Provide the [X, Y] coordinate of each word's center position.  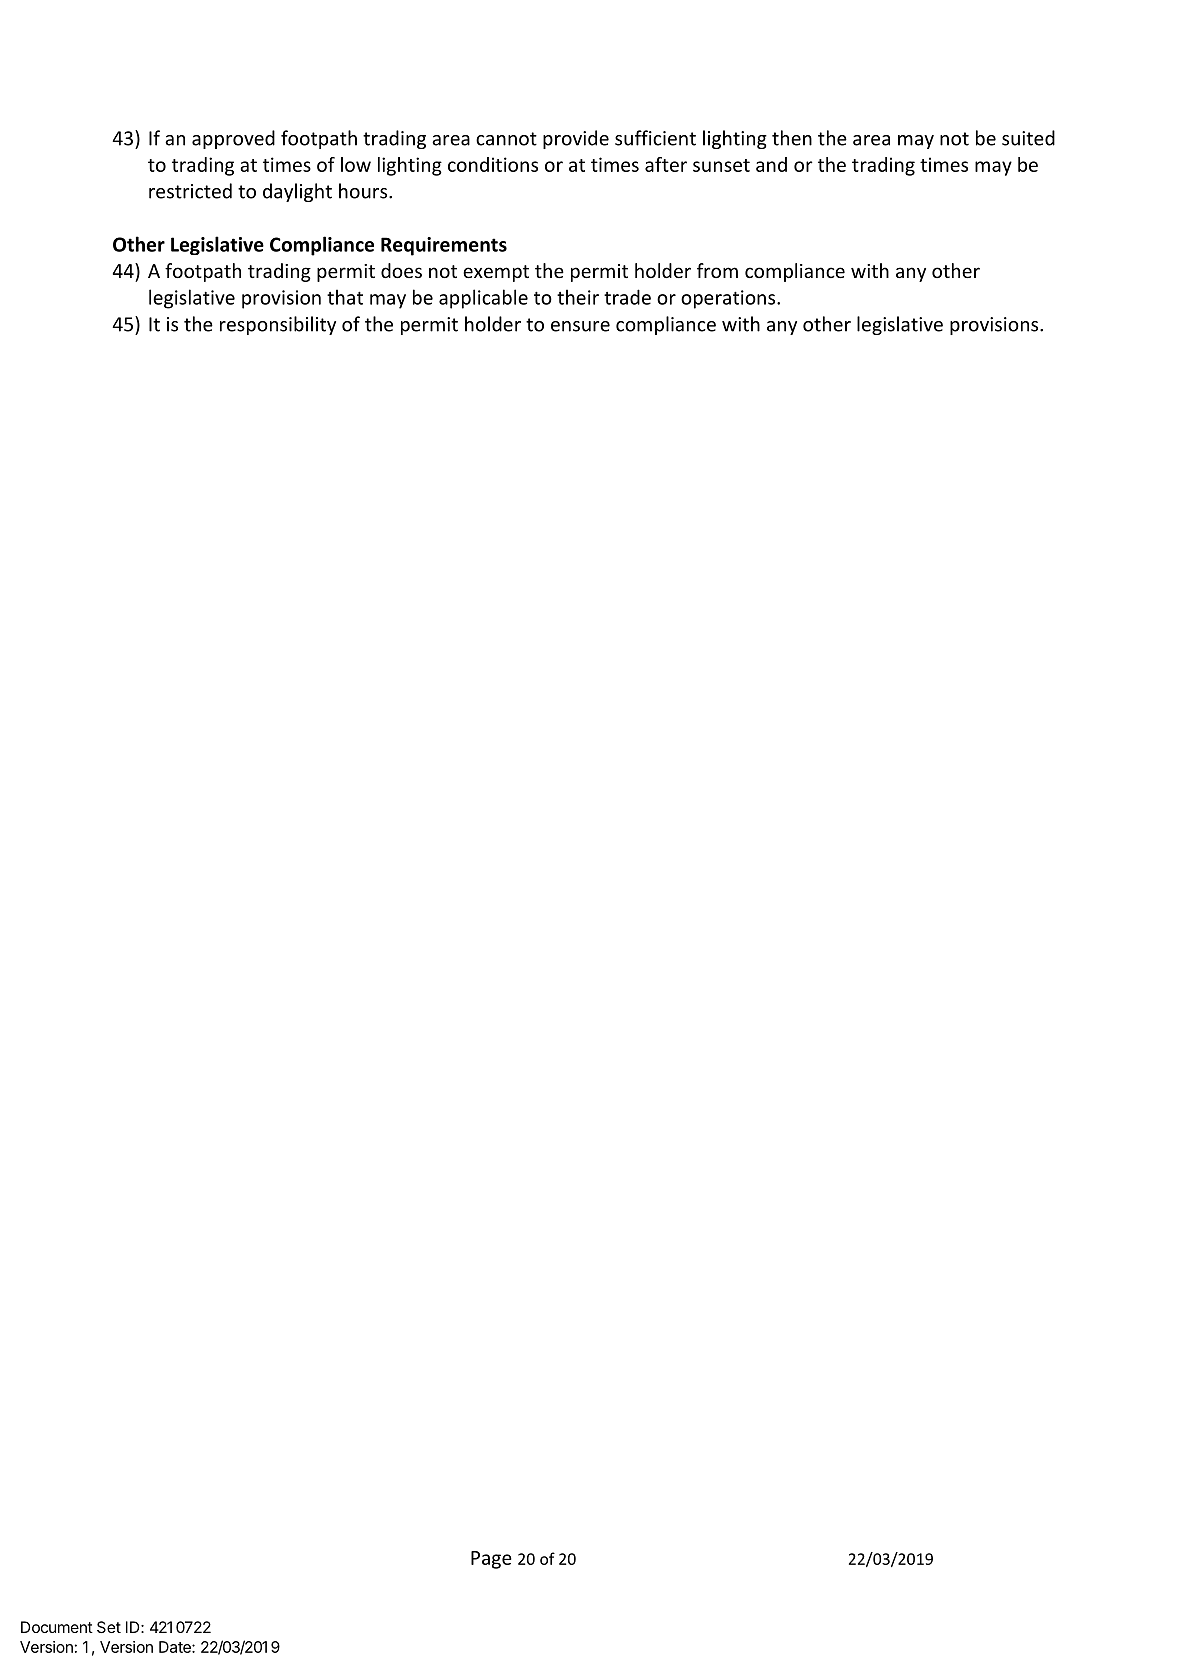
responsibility [278, 325]
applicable [483, 299]
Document [57, 1627]
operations [729, 299]
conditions [493, 164]
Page [491, 1560]
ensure [580, 326]
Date [176, 1647]
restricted [190, 191]
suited [1028, 138]
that [345, 297]
